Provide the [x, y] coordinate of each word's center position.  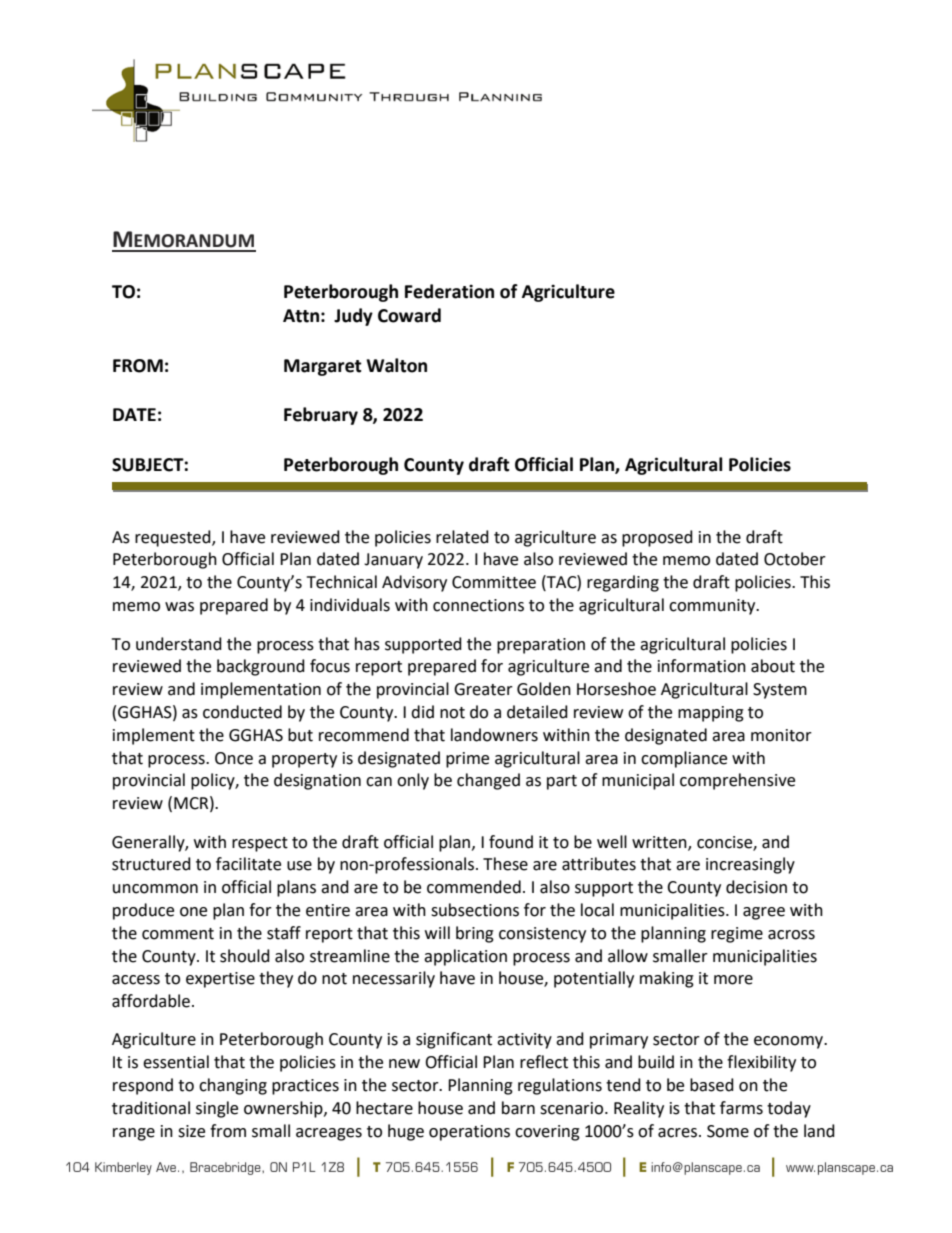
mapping [711, 714]
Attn [301, 316]
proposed [657, 538]
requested [174, 538]
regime [737, 935]
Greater [483, 689]
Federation [449, 291]
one [193, 912]
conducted [242, 712]
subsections [475, 910]
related [462, 537]
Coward [409, 315]
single [217, 1109]
